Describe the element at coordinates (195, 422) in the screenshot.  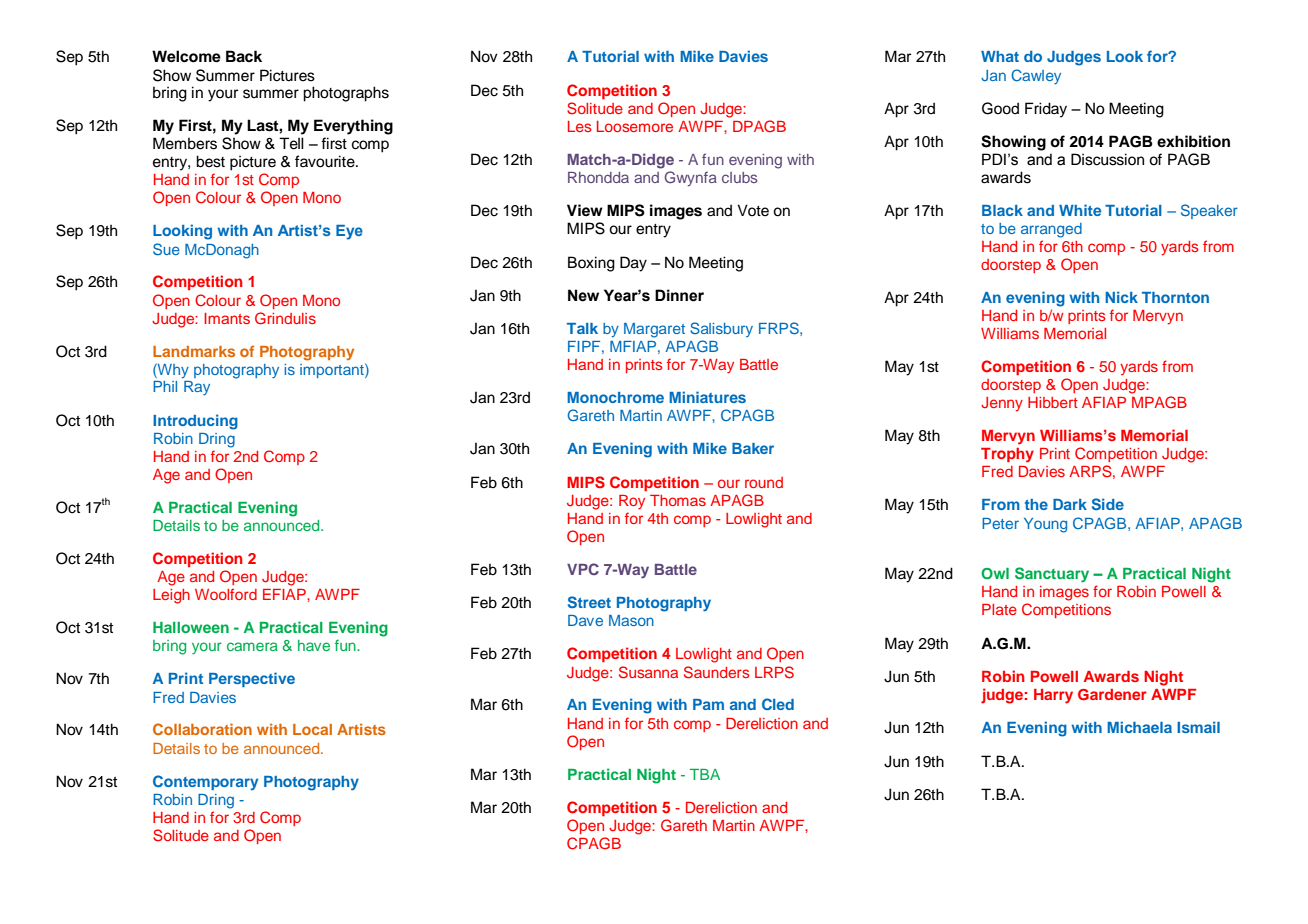
I see `Introducing` at that location.
